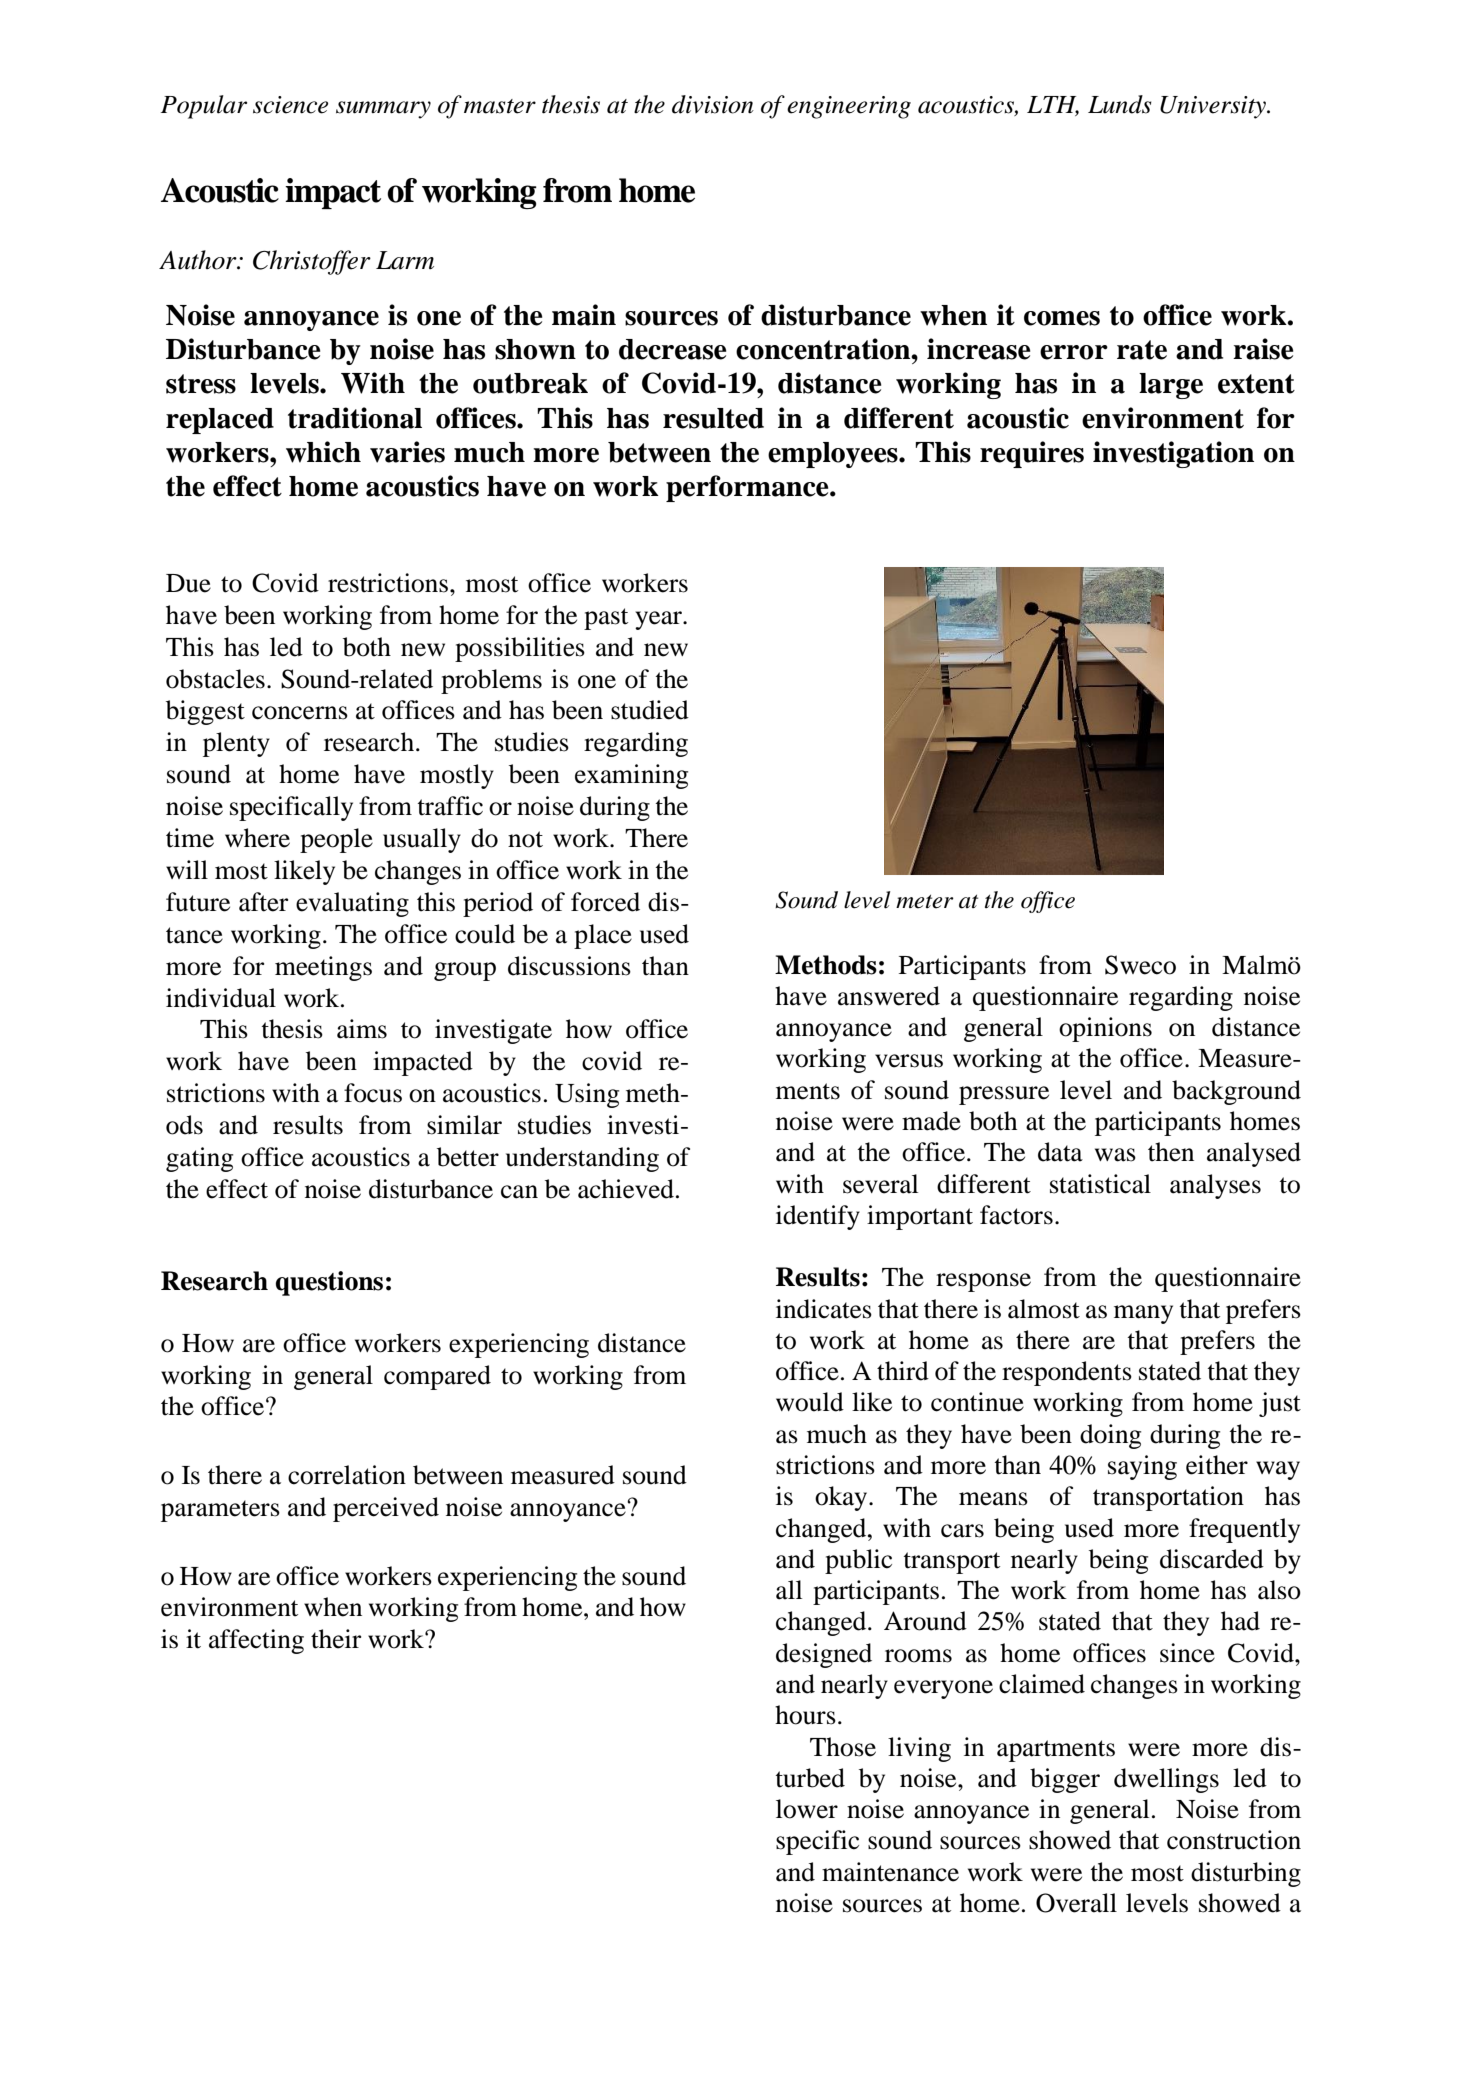 Image resolution: width=1474 pixels, height=2082 pixels. Describe the element at coordinates (569, 966) in the screenshot. I see `discussions` at that location.
